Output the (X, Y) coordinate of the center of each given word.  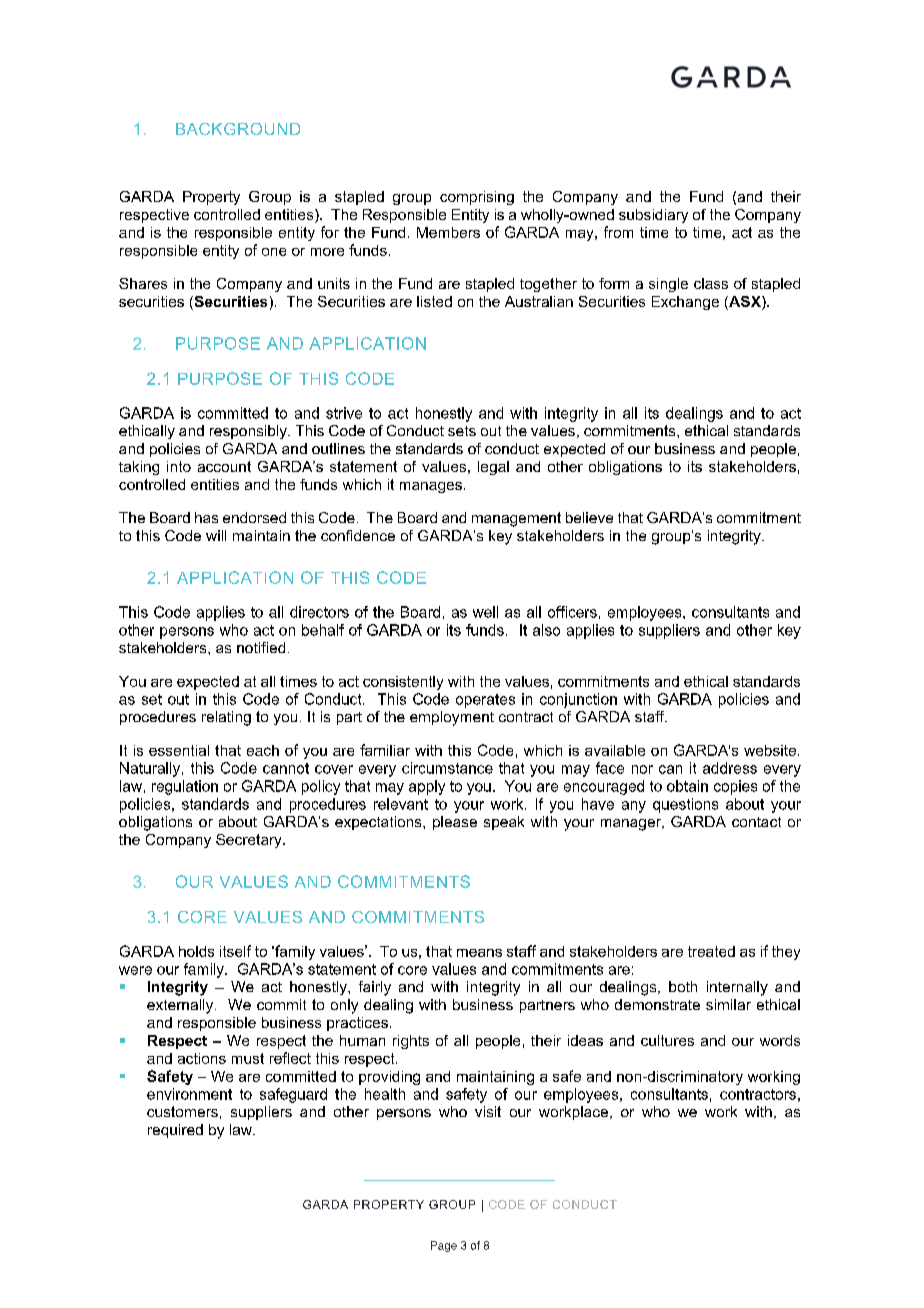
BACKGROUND (238, 129)
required (175, 1131)
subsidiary (653, 216)
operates (485, 701)
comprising (477, 198)
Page (444, 1246)
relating (226, 718)
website (770, 750)
